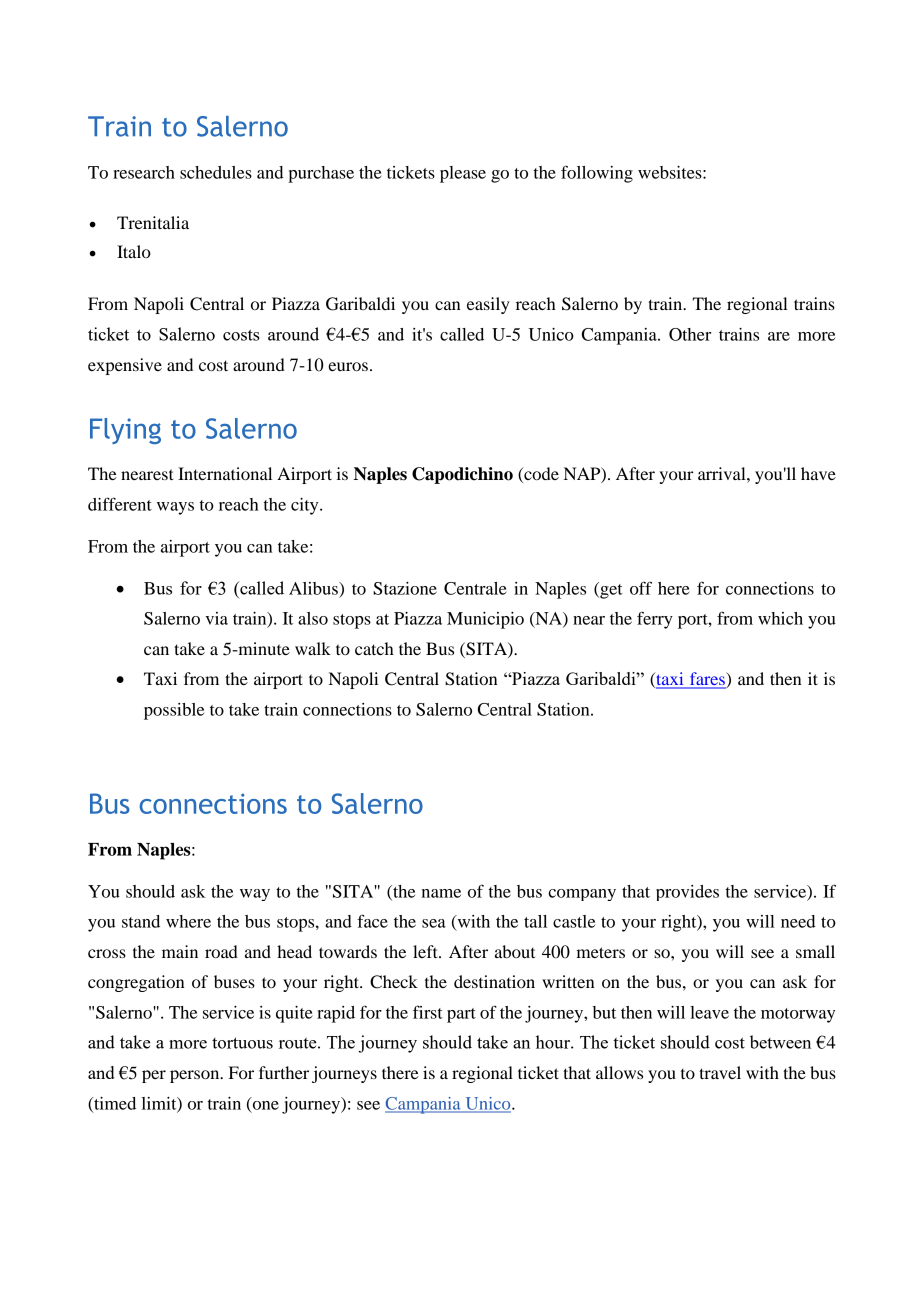 This document has height=1308, width=924. Describe the element at coordinates (374, 648) in the document. I see `catch` at that location.
